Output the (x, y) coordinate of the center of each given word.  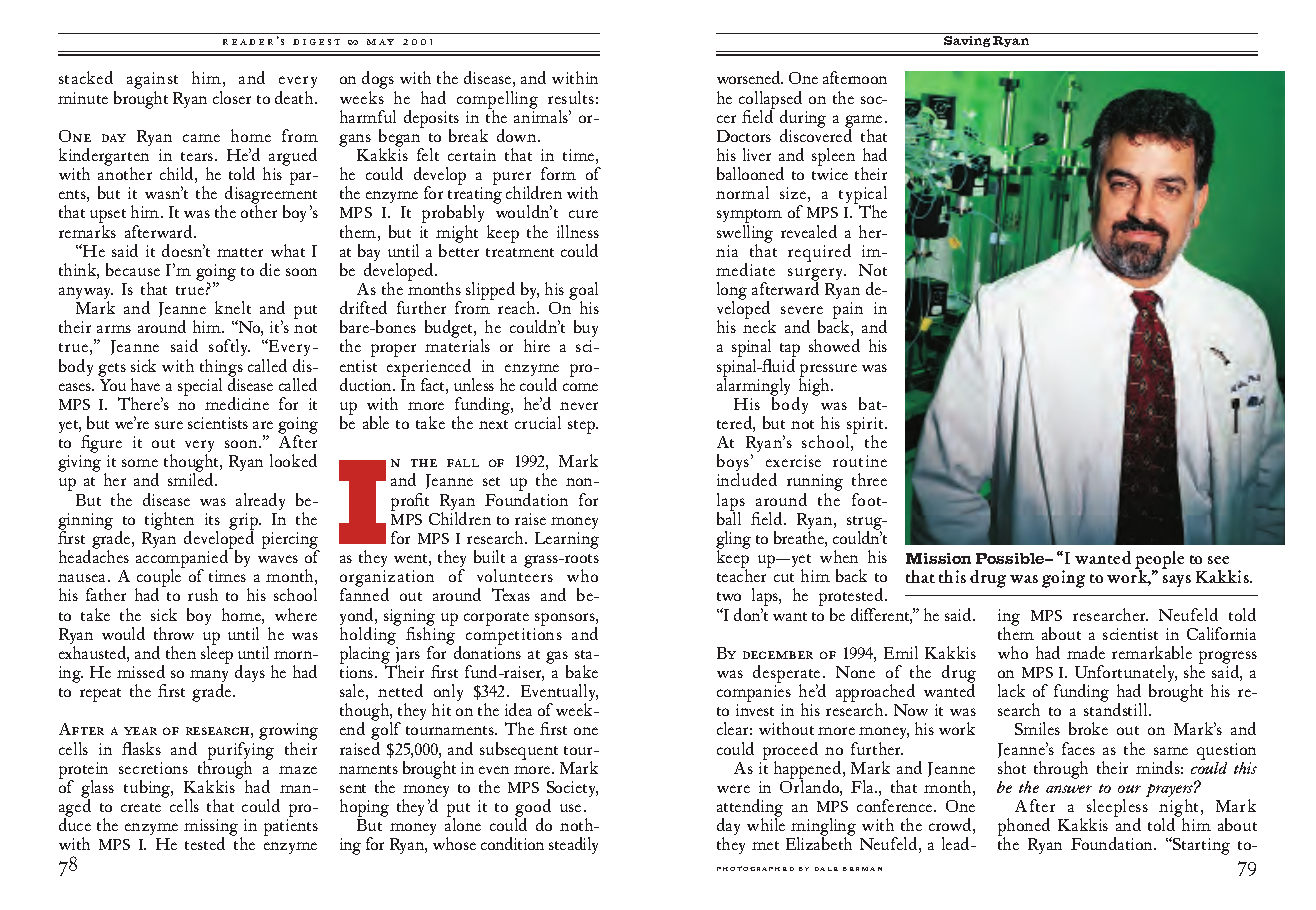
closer (232, 97)
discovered (816, 134)
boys (734, 464)
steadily (573, 845)
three (869, 479)
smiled (192, 479)
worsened (750, 77)
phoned (1024, 828)
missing (212, 829)
